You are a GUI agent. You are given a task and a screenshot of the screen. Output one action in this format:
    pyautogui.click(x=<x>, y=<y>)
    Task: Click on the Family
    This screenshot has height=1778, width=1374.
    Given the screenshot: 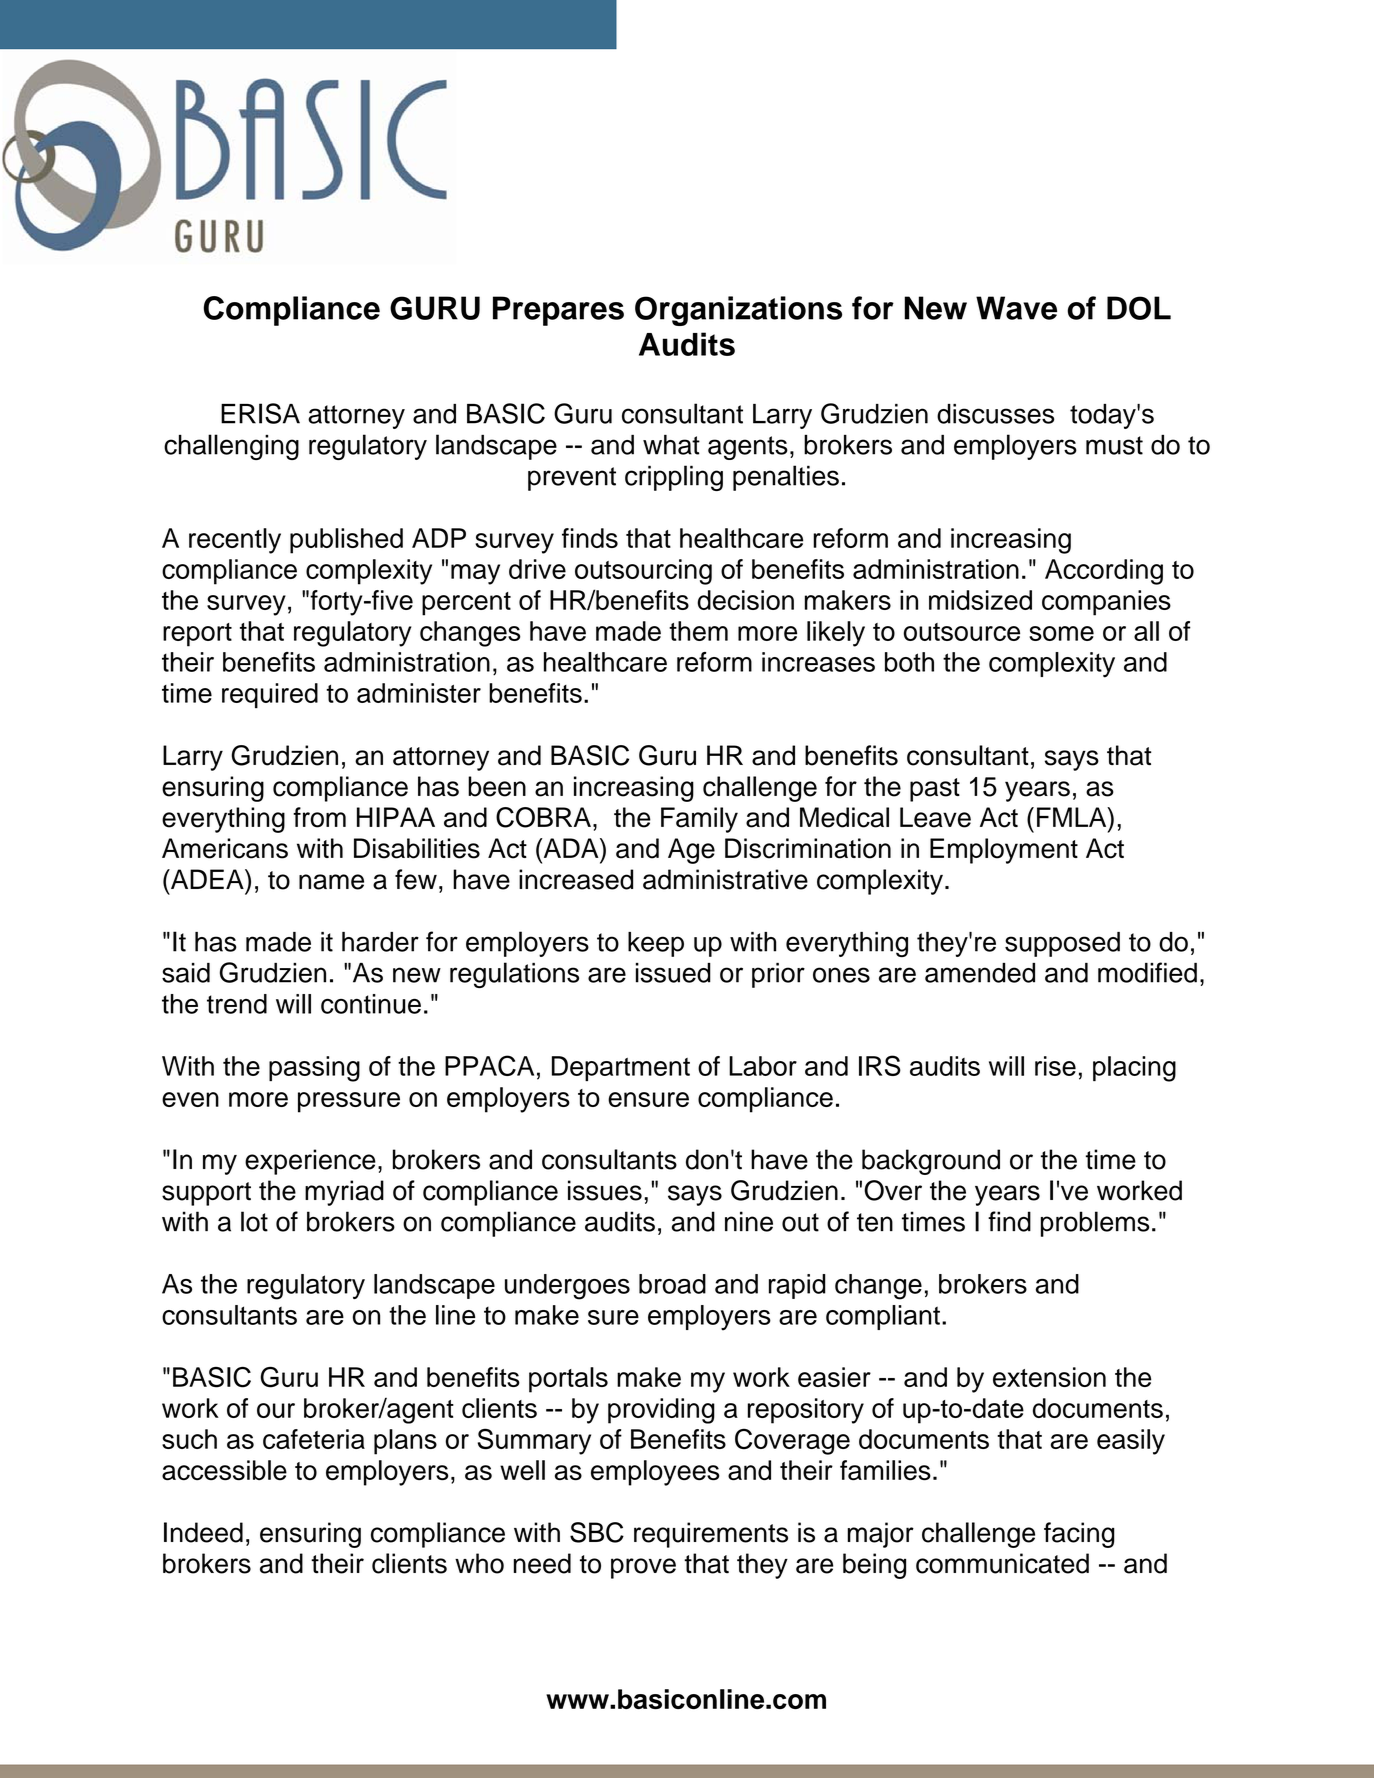 What is the action you would take?
    pyautogui.click(x=699, y=820)
